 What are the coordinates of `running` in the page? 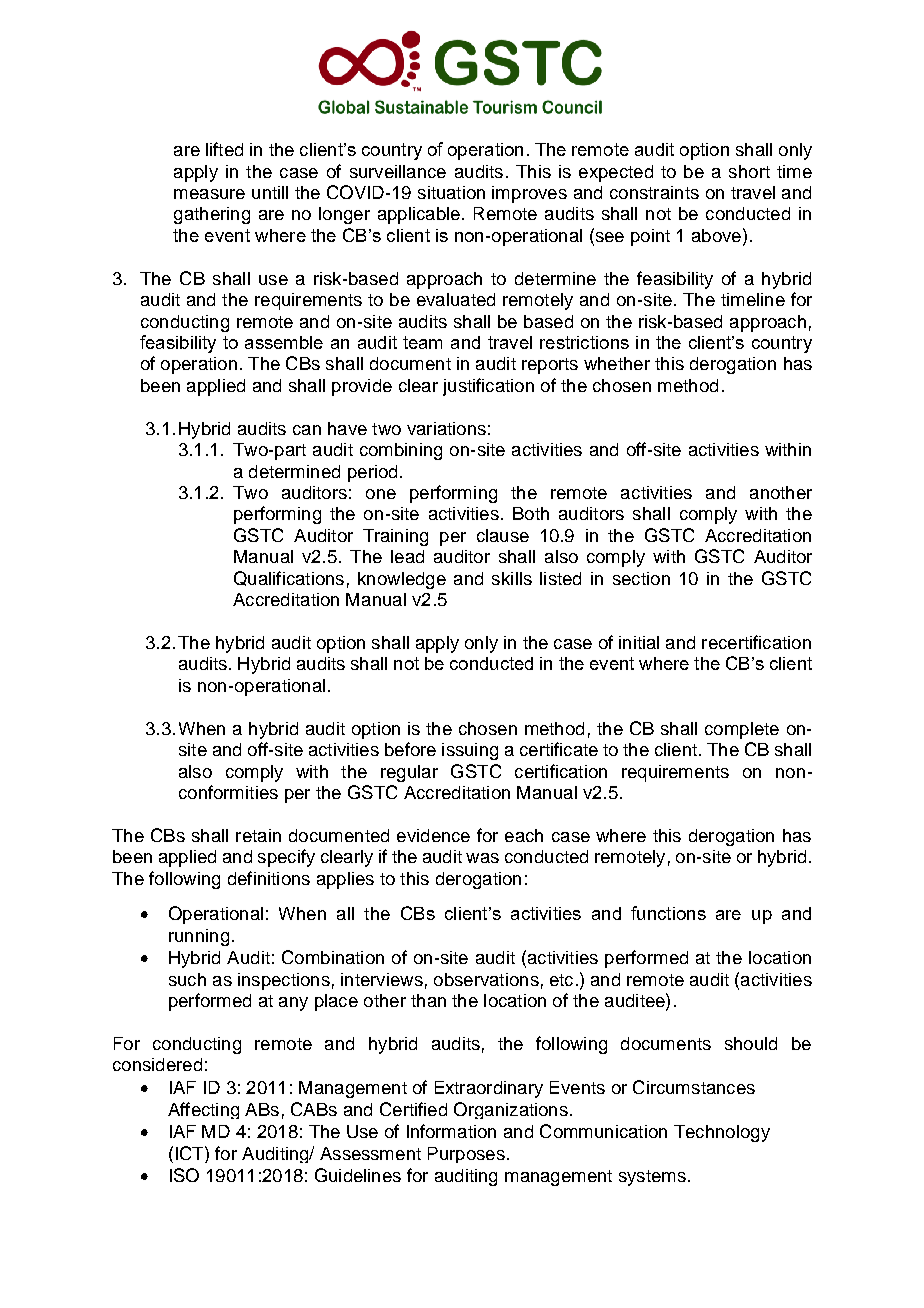 It's located at (199, 937).
